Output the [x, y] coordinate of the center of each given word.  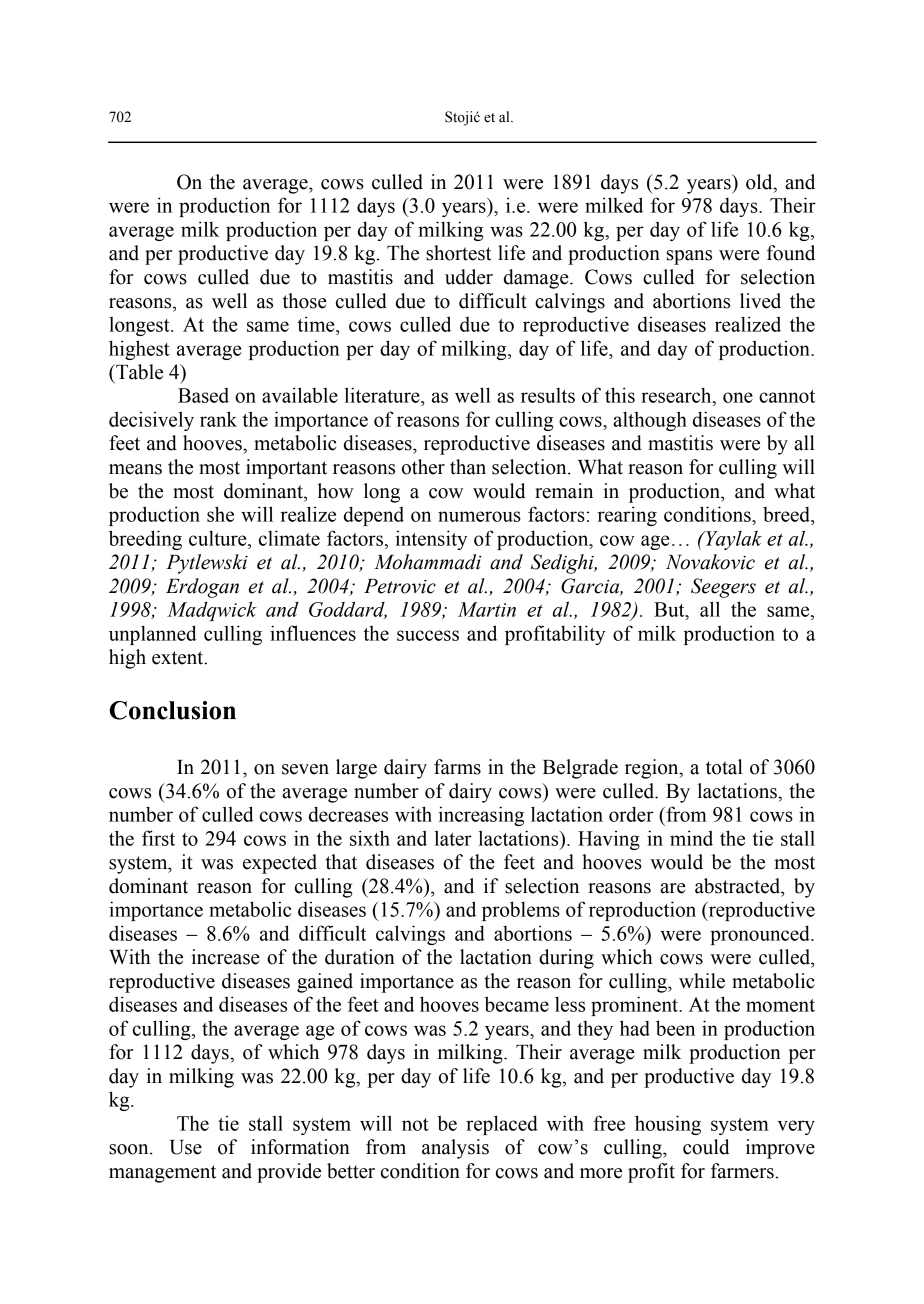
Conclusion [172, 710]
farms [457, 767]
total [724, 767]
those [305, 301]
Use [186, 1147]
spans [689, 257]
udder [469, 277]
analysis [455, 1149]
